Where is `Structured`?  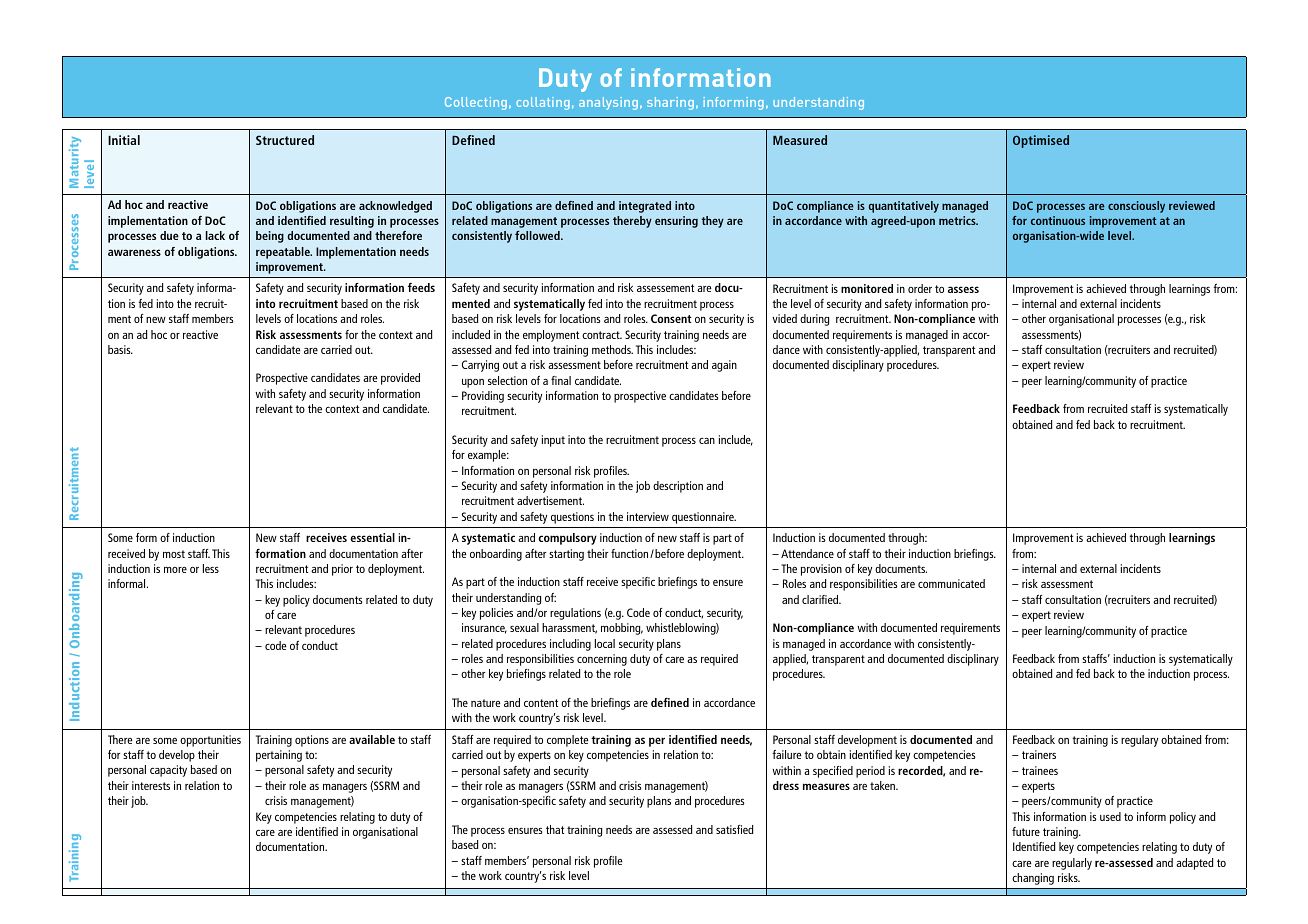 Structured is located at coordinates (285, 140).
